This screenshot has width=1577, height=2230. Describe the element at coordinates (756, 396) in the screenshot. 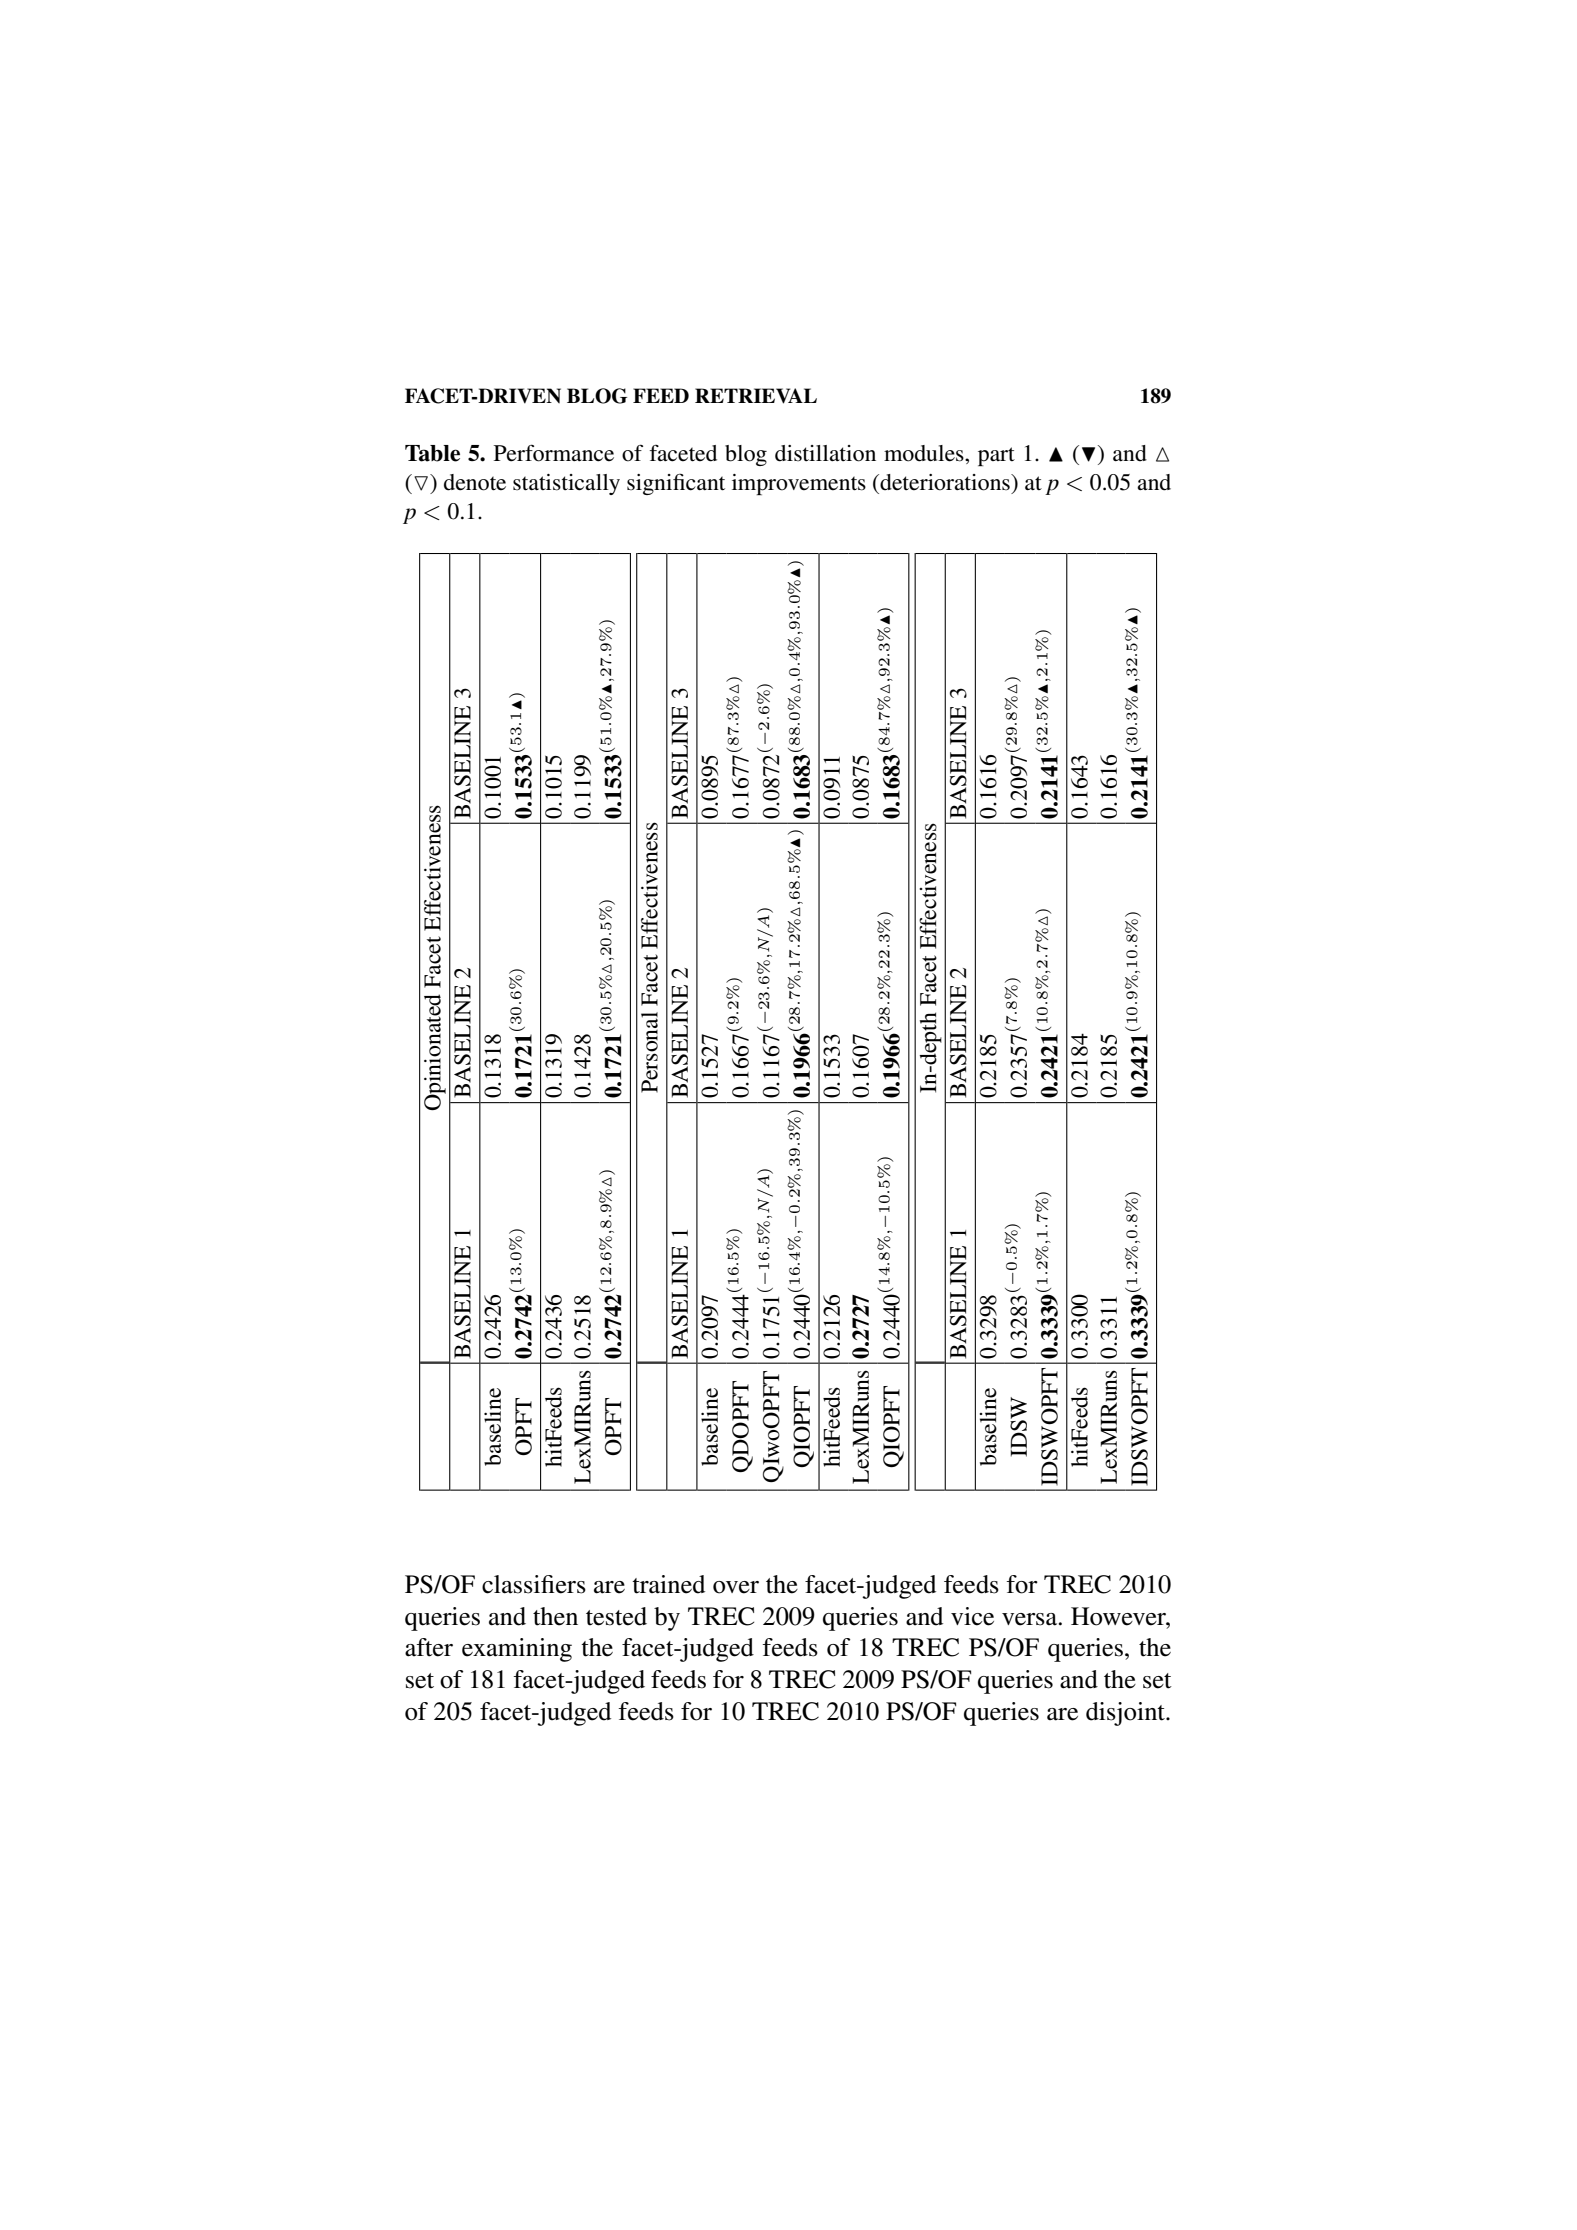

I see `RETRIEVAL` at that location.
